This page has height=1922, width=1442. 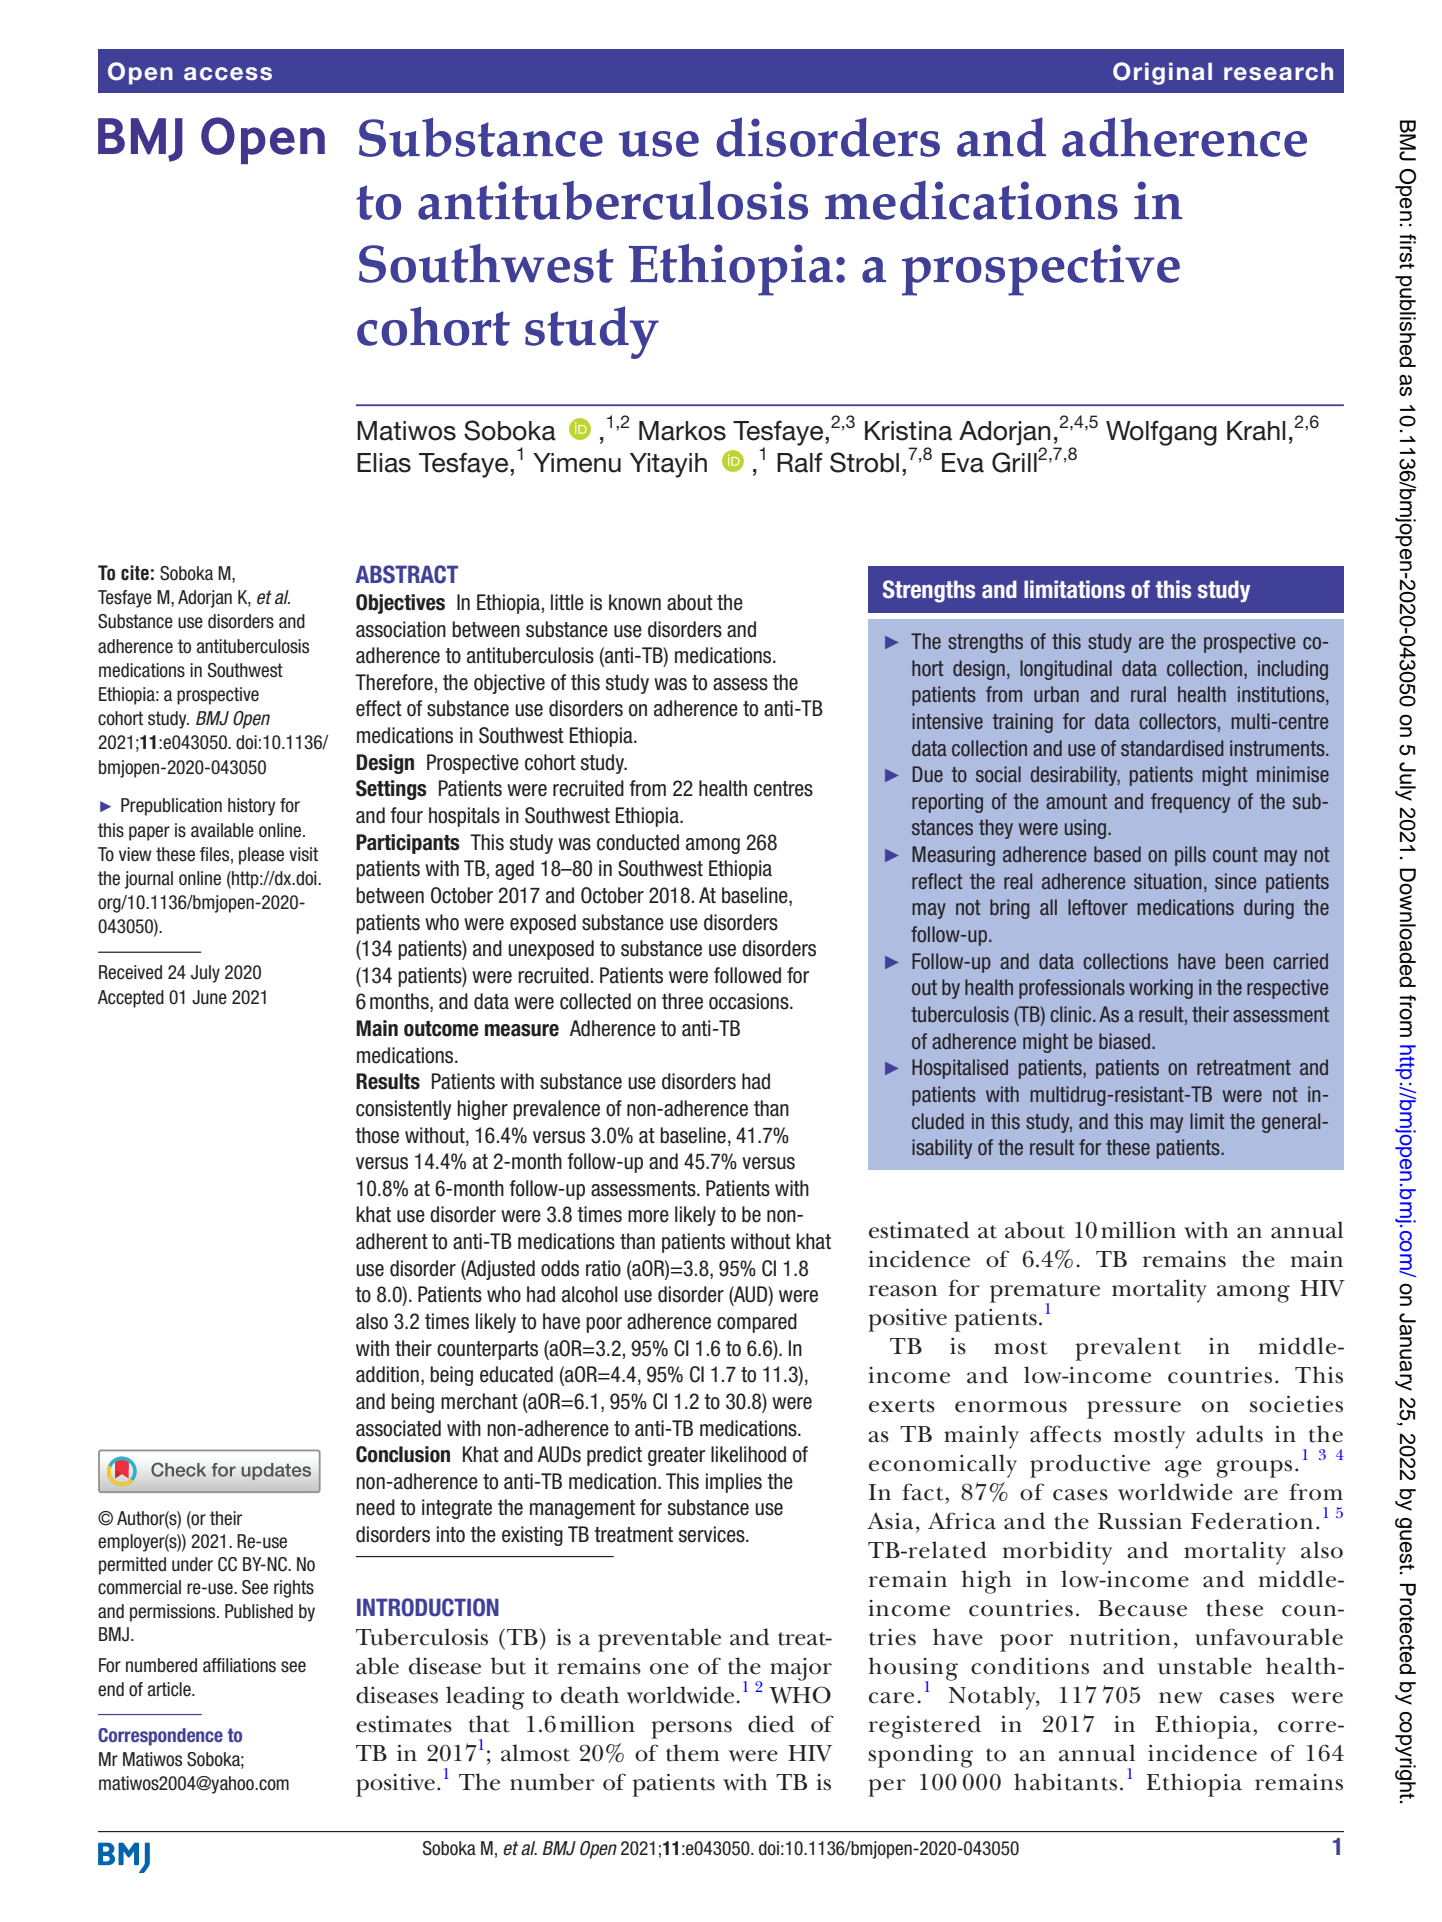 I want to click on Ralf, so click(x=800, y=462).
